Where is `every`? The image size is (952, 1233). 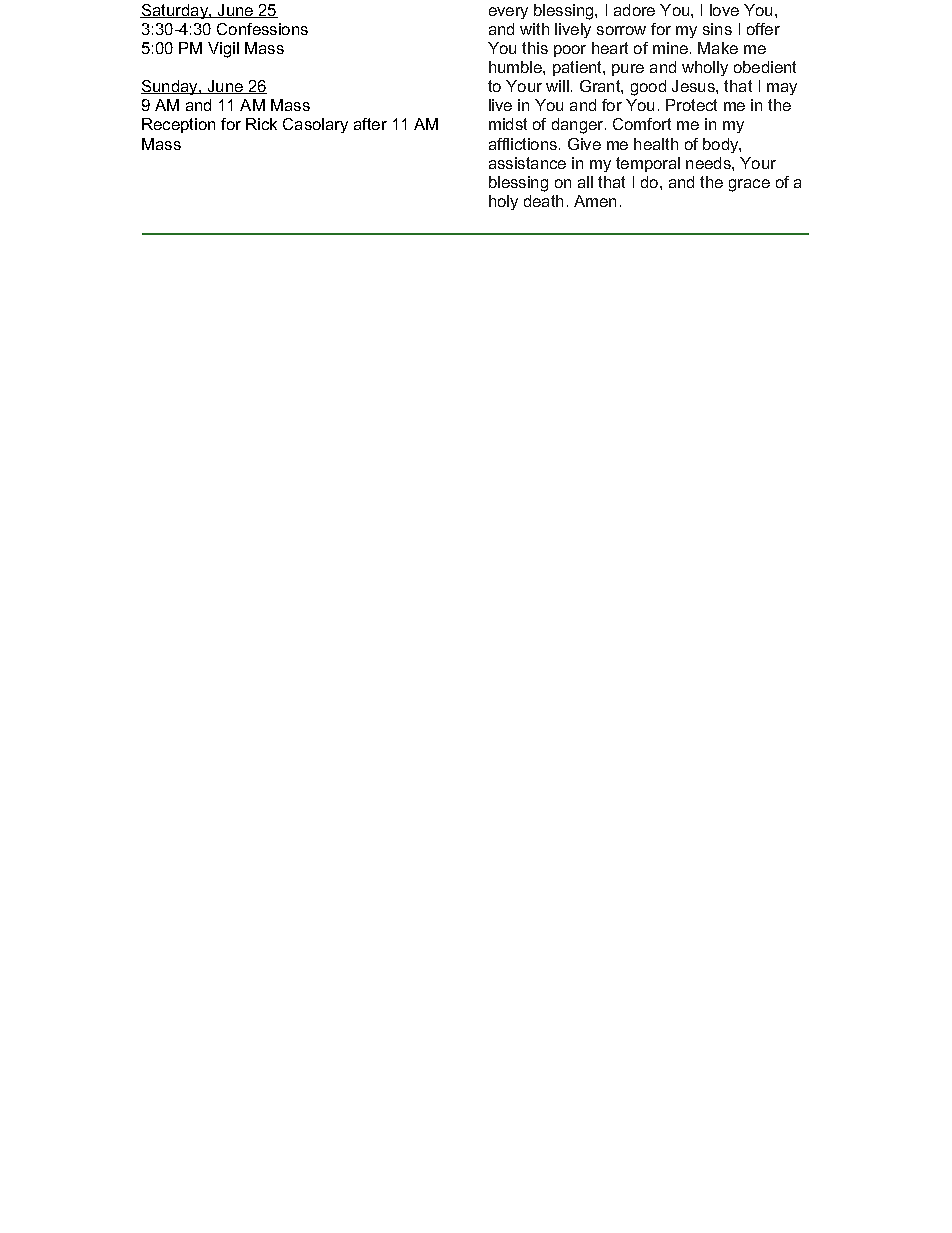 every is located at coordinates (508, 13).
